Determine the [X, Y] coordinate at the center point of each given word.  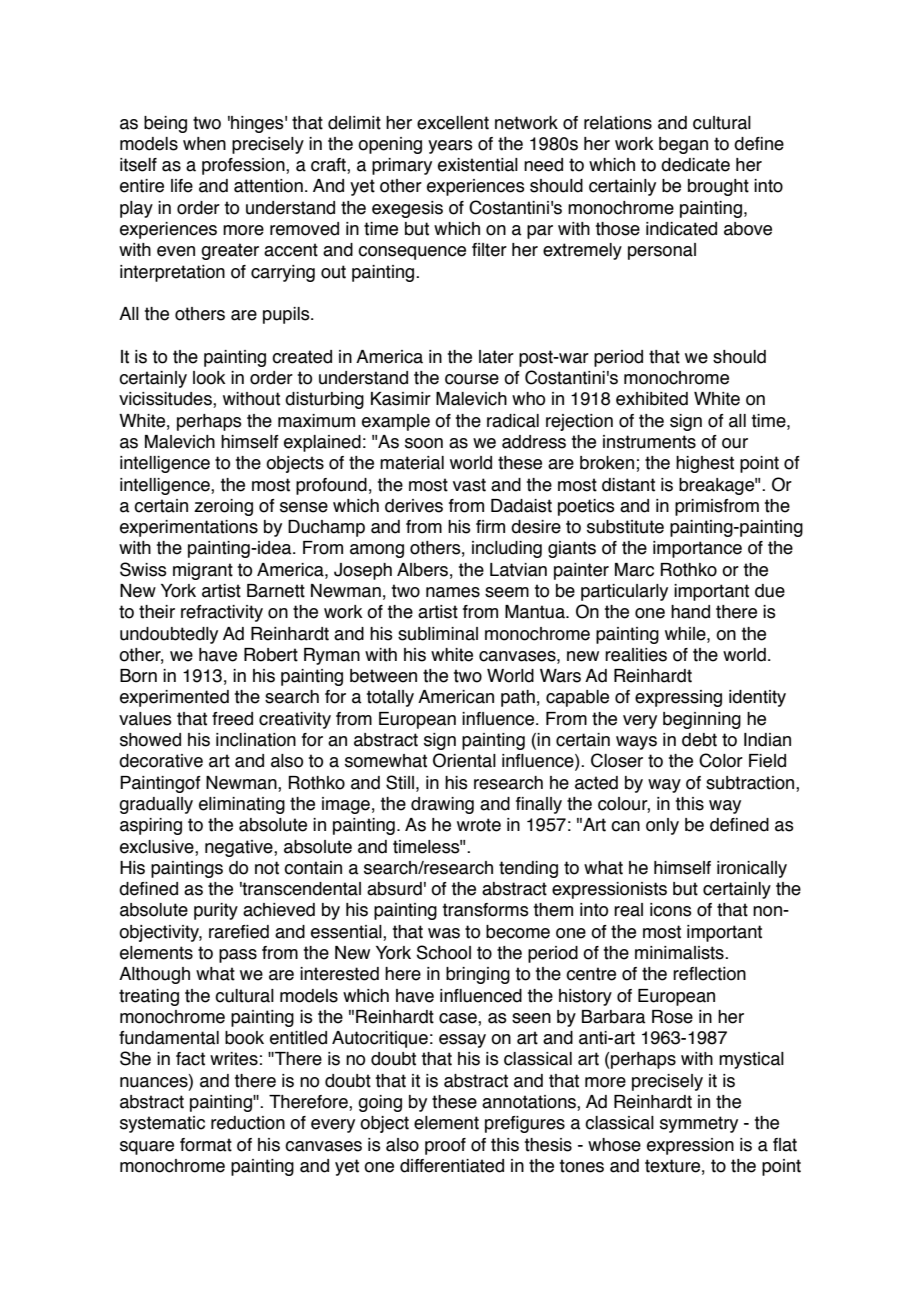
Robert [271, 655]
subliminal [438, 634]
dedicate [695, 165]
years [450, 147]
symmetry [699, 1124]
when [204, 144]
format [206, 1145]
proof [445, 1146]
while [686, 634]
